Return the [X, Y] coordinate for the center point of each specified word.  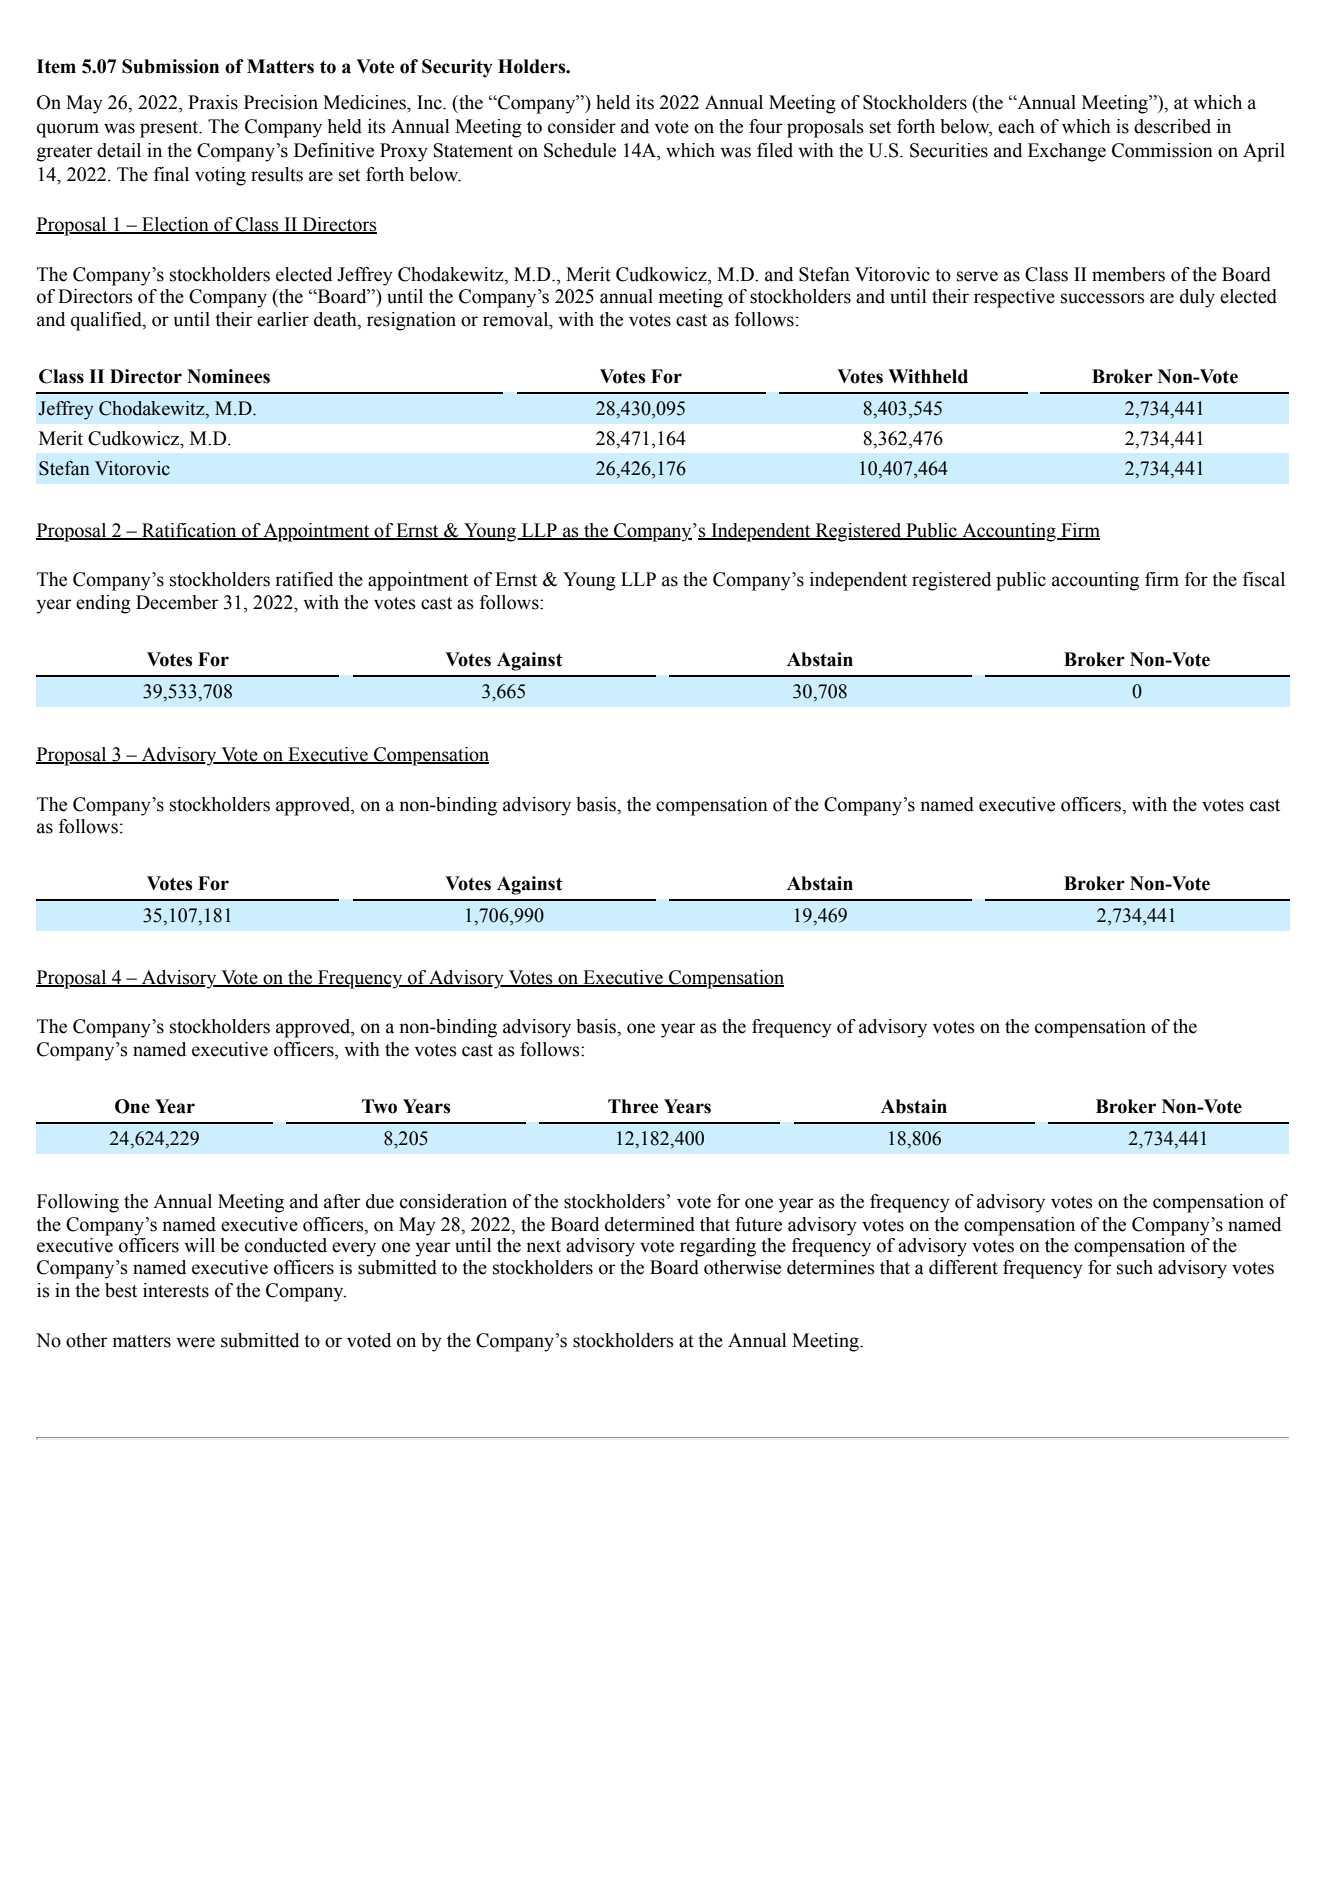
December [177, 602]
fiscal [1264, 579]
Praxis [213, 102]
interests [176, 1290]
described [1172, 126]
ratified [304, 579]
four [765, 126]
